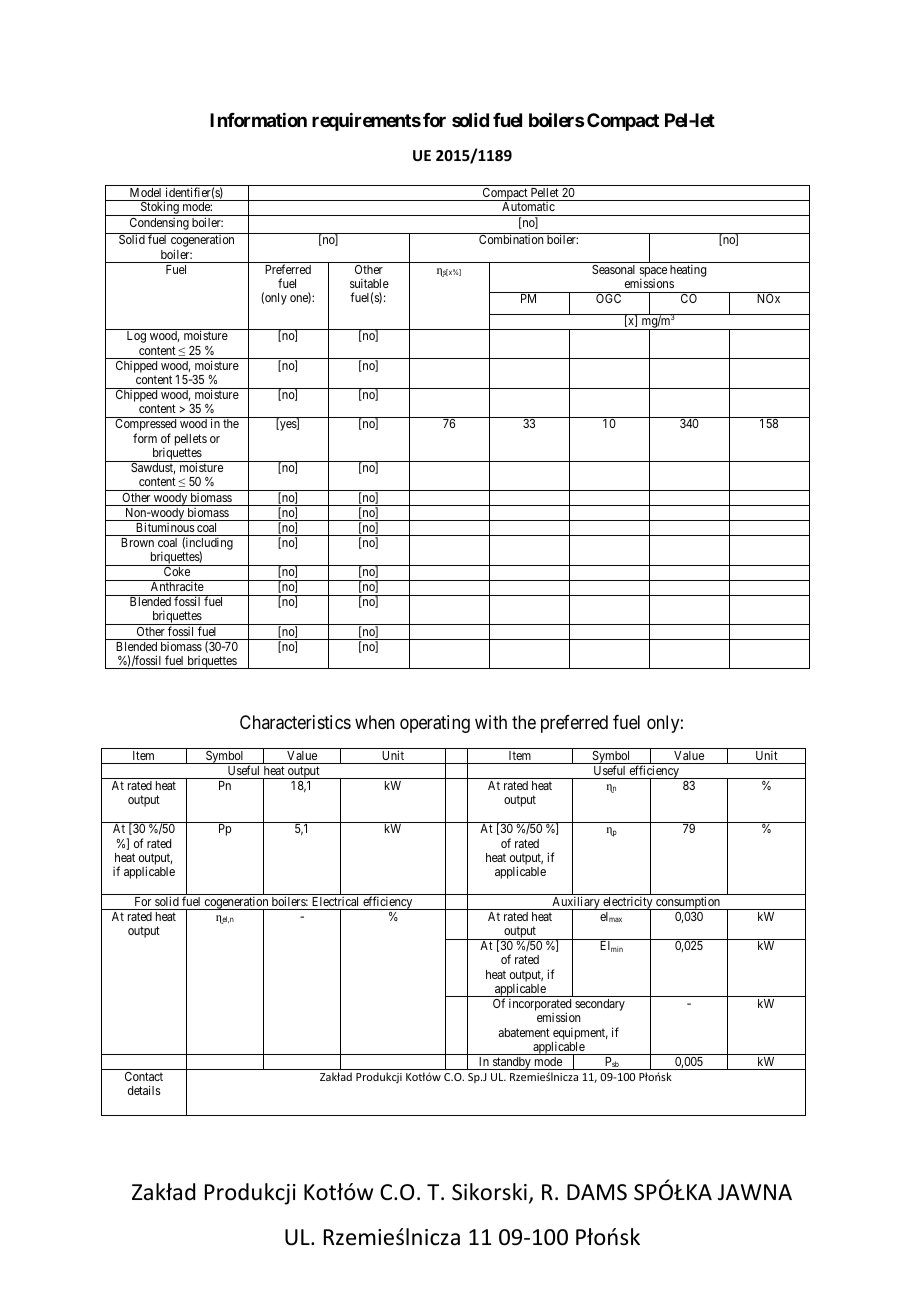 The width and height of the screenshot is (924, 1308). What do you see at coordinates (512, 1063) in the screenshot?
I see `standby` at bounding box center [512, 1063].
